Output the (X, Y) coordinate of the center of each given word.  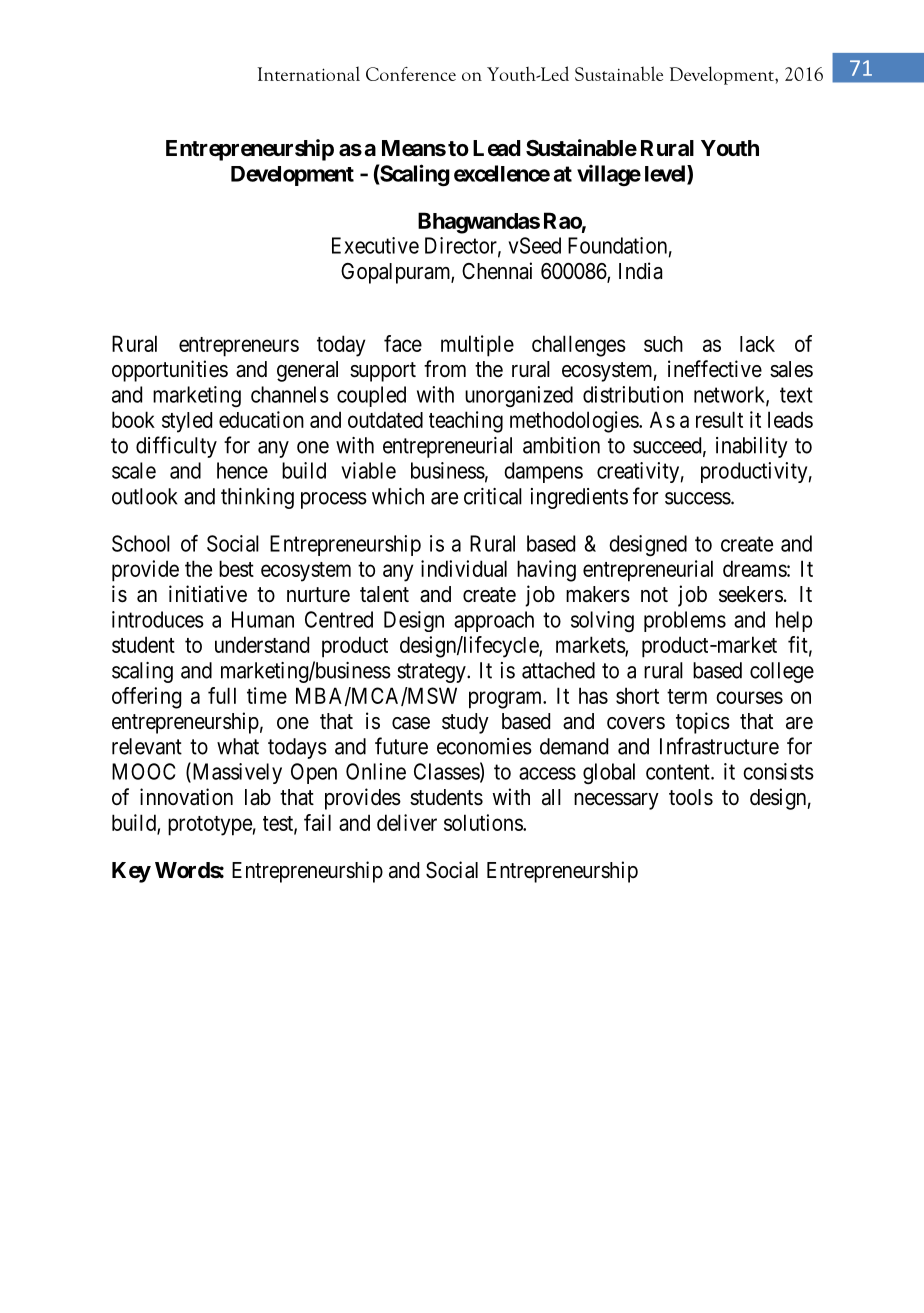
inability (752, 447)
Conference (411, 74)
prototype (210, 826)
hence (242, 470)
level (666, 174)
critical (493, 496)
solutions (484, 822)
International (309, 73)
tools (691, 797)
